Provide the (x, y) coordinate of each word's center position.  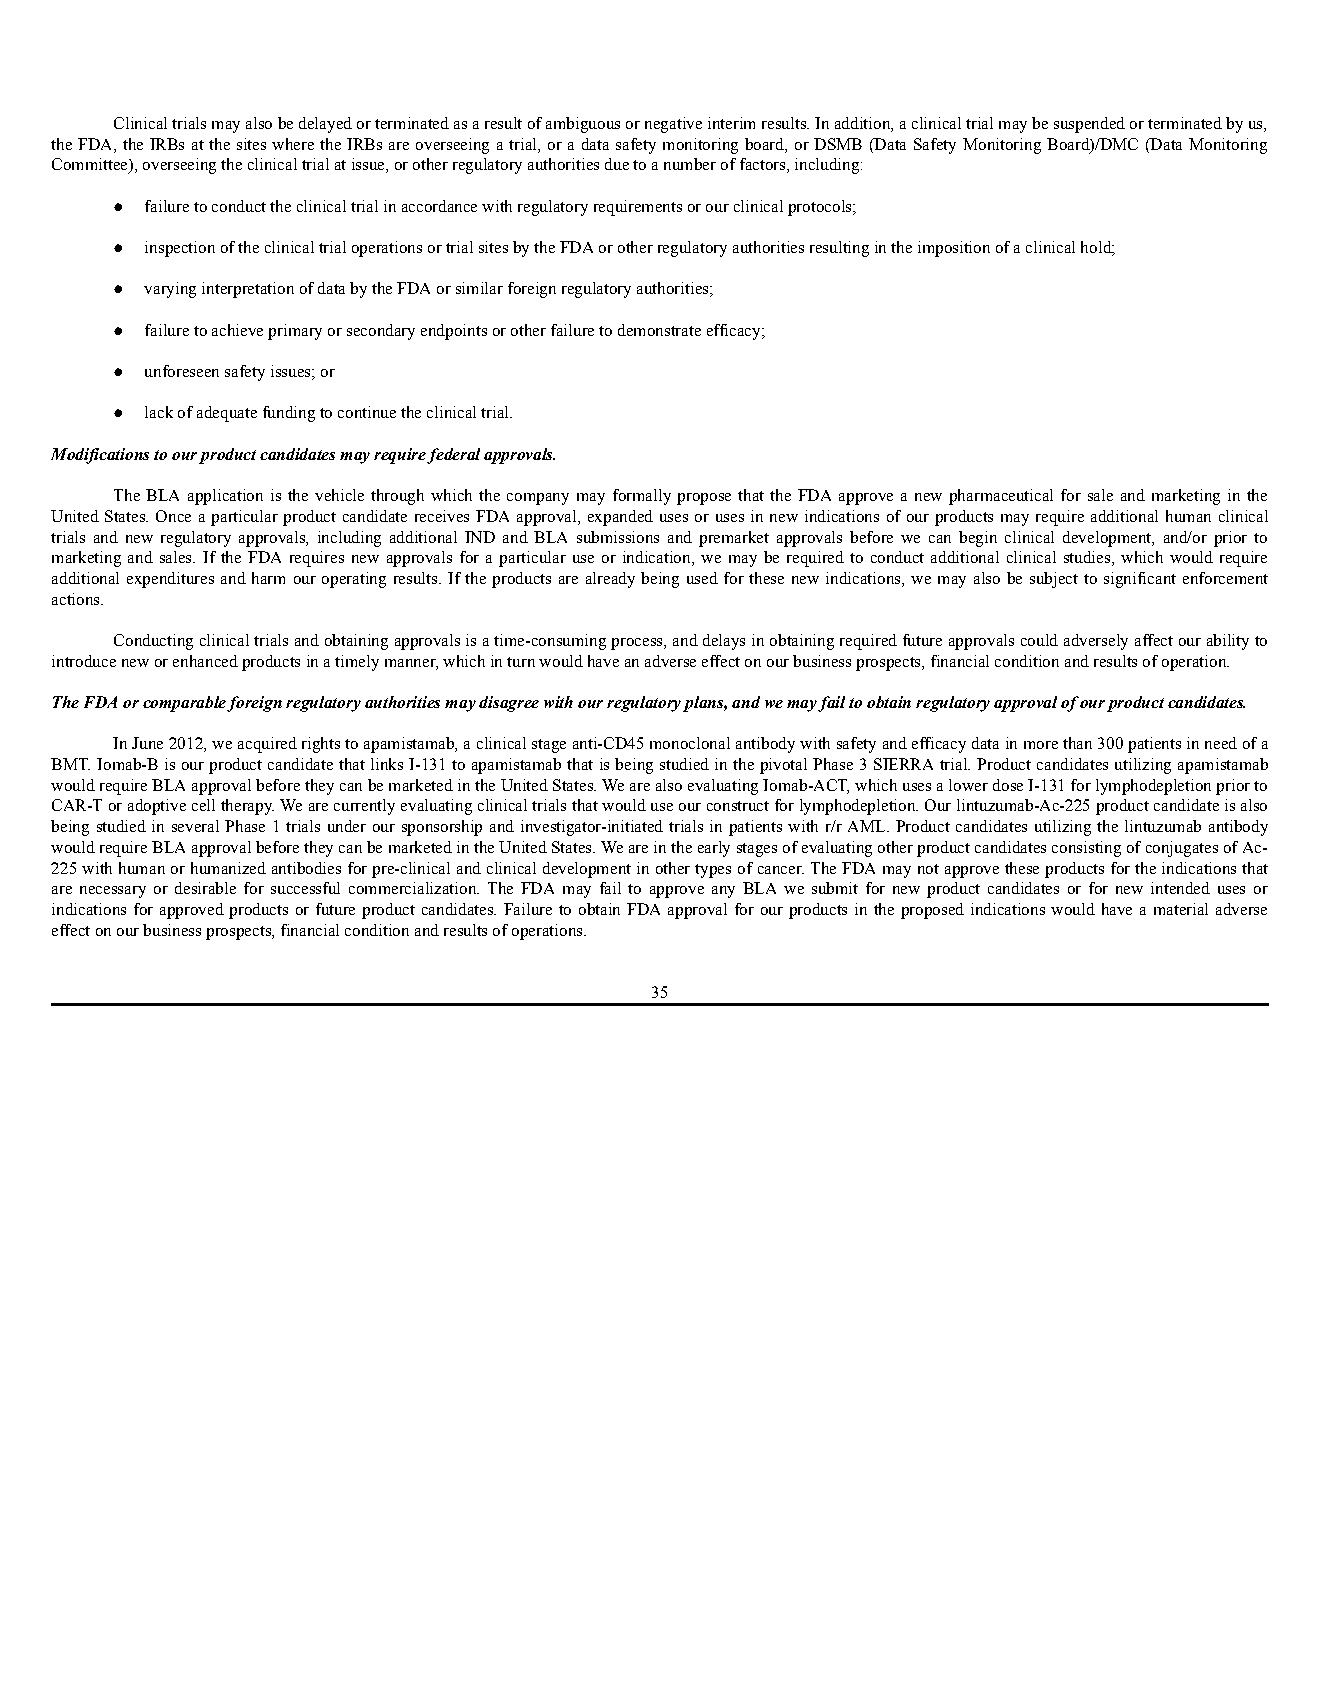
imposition (954, 249)
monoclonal (690, 743)
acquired (267, 745)
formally (642, 497)
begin (978, 539)
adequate (227, 414)
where (293, 144)
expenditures (170, 580)
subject (1054, 580)
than (1077, 743)
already (610, 580)
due (617, 164)
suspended (1089, 125)
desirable (205, 888)
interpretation (248, 290)
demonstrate (659, 330)
